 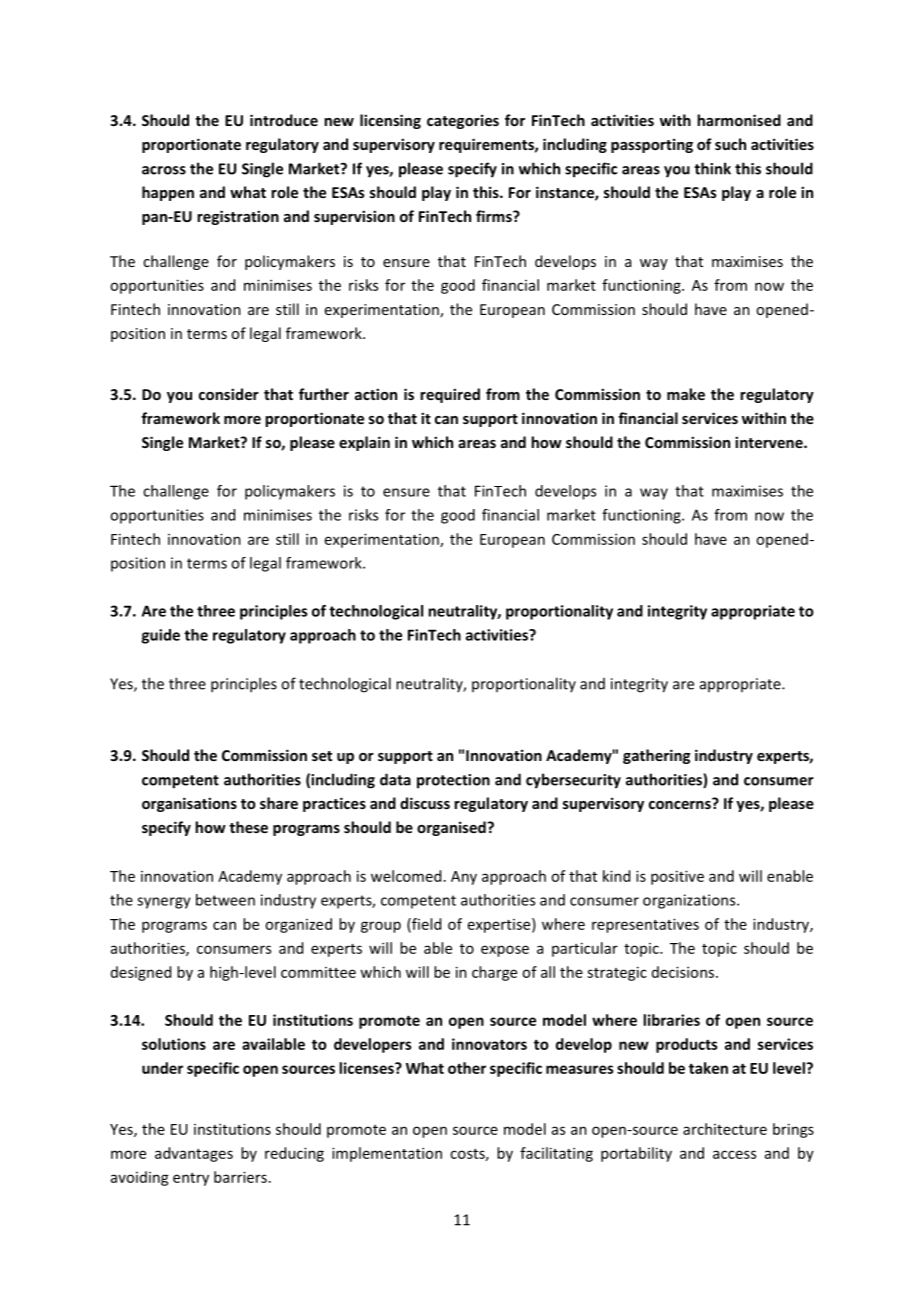 I want to click on organised, so click(x=452, y=828).
